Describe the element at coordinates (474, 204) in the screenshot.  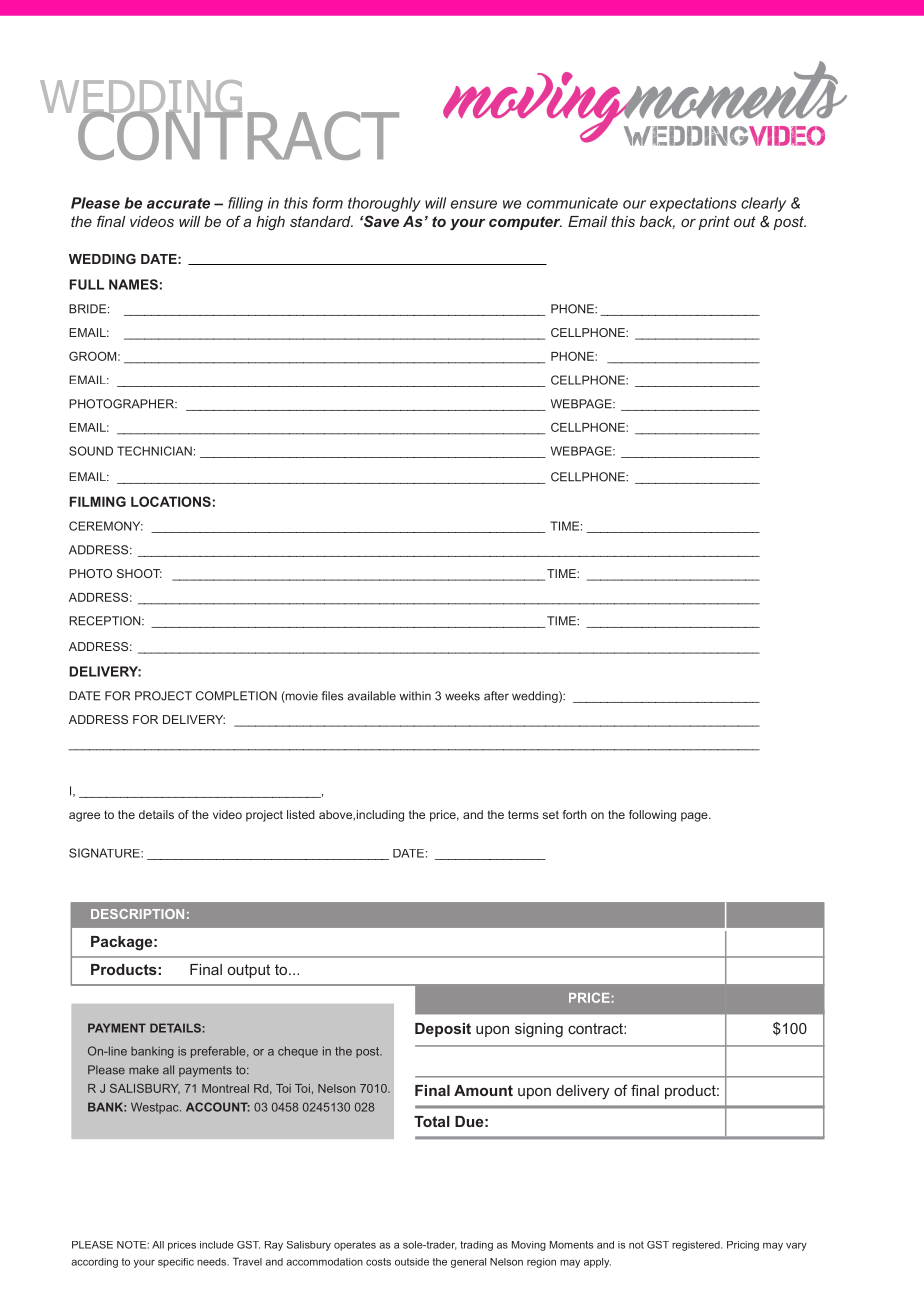
I see `ensure` at that location.
